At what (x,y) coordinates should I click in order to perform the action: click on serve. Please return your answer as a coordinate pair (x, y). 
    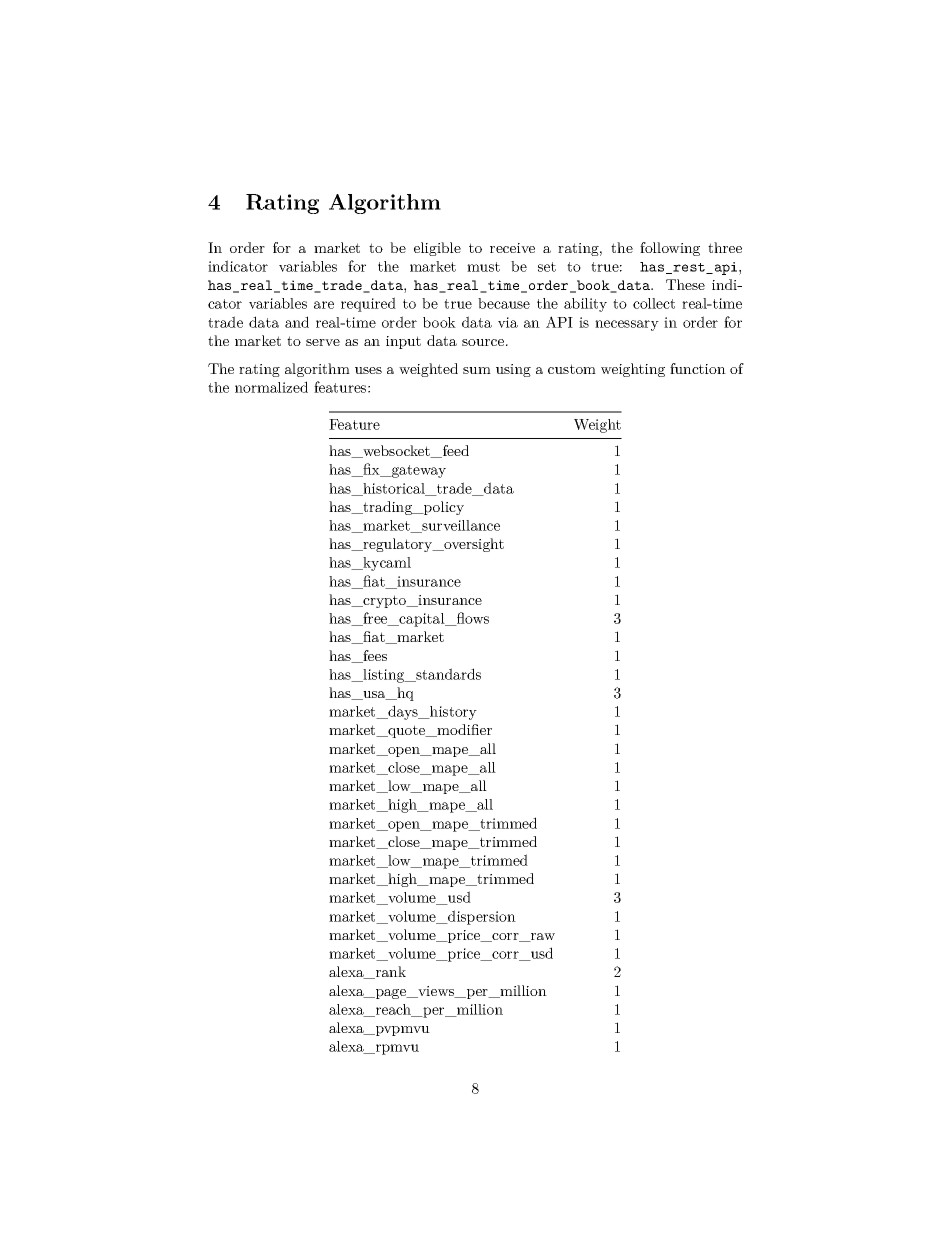
    Looking at the image, I should click on (323, 342).
